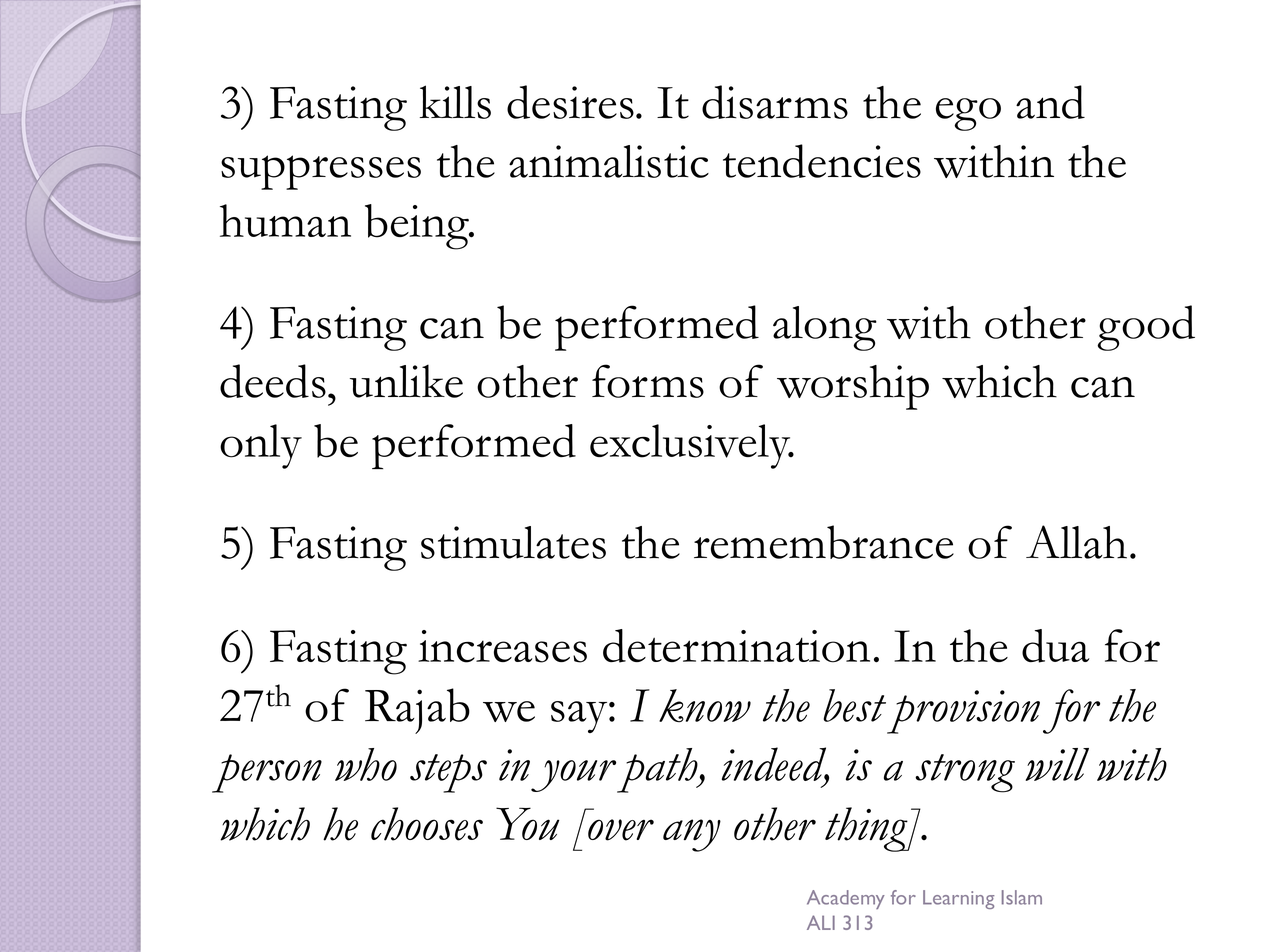 The width and height of the screenshot is (1270, 952). Describe the element at coordinates (1146, 328) in the screenshot. I see `good` at that location.
